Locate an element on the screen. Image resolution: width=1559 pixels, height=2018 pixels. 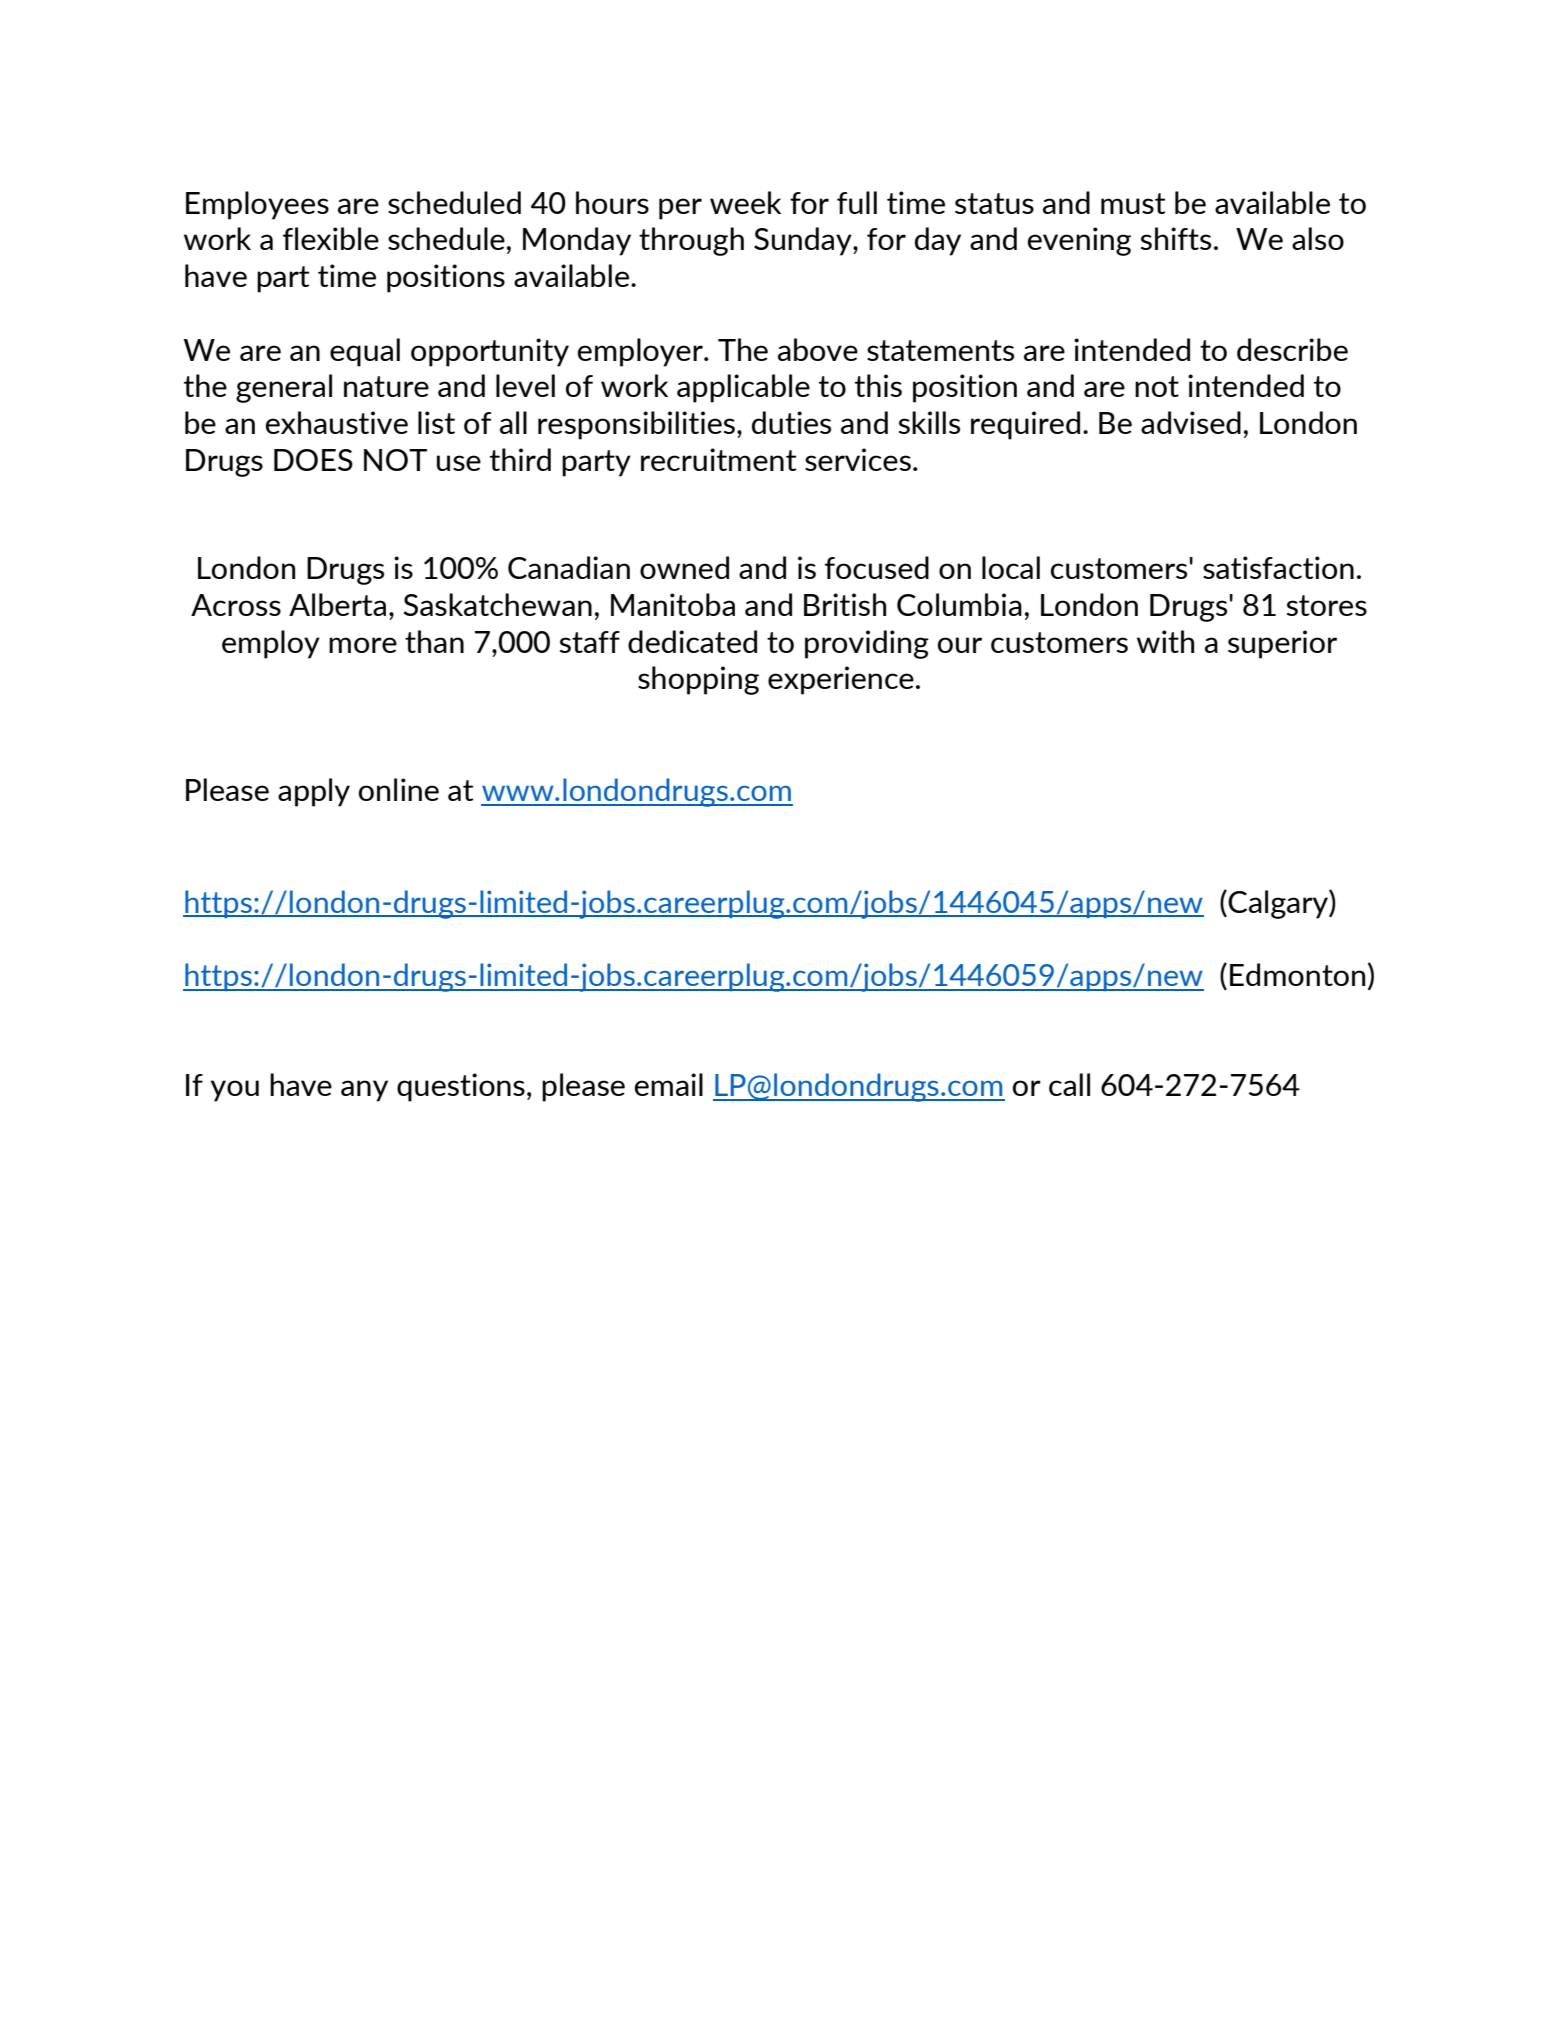
more is located at coordinates (363, 645).
